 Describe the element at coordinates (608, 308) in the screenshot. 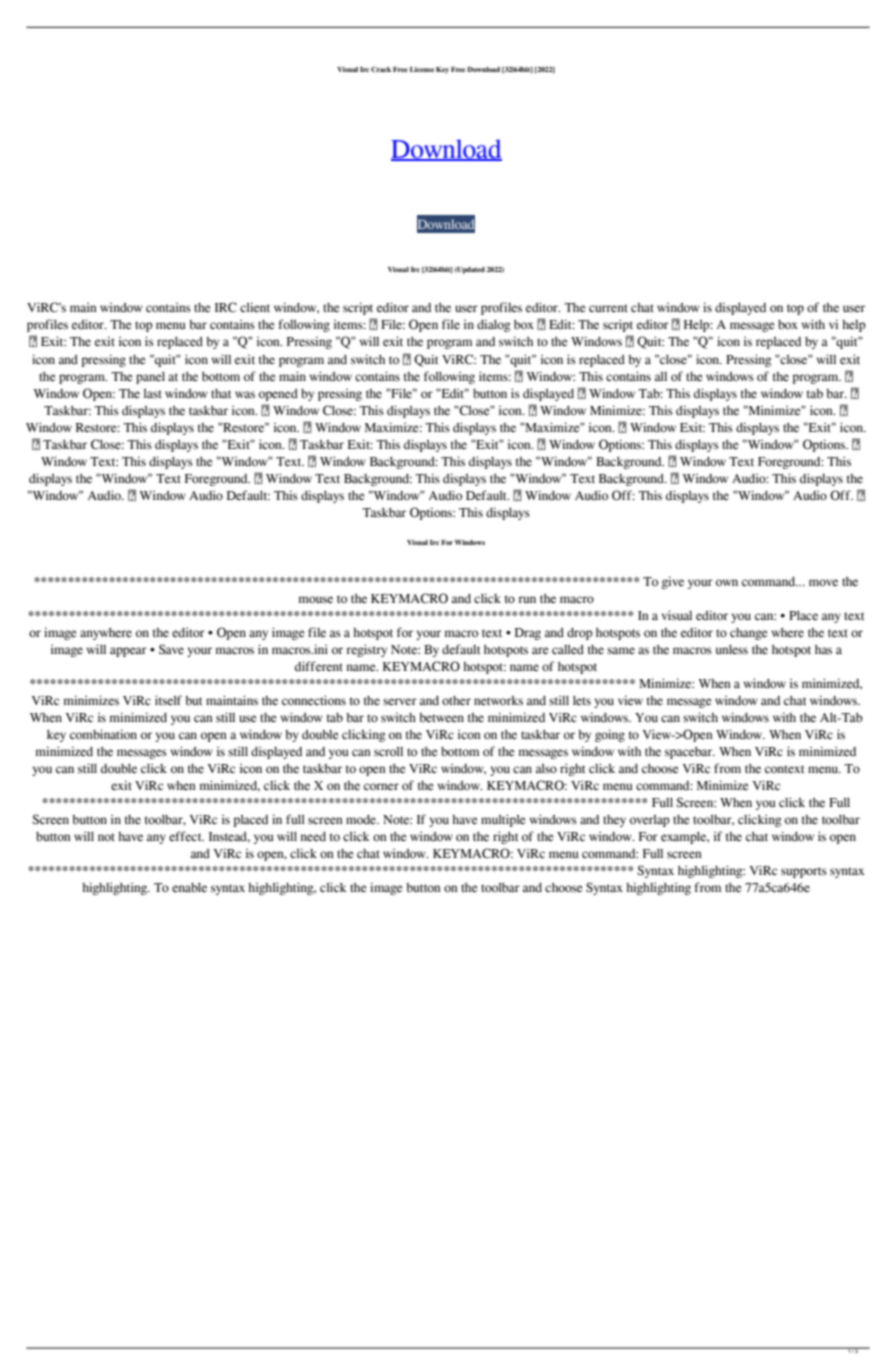

I see `current` at that location.
